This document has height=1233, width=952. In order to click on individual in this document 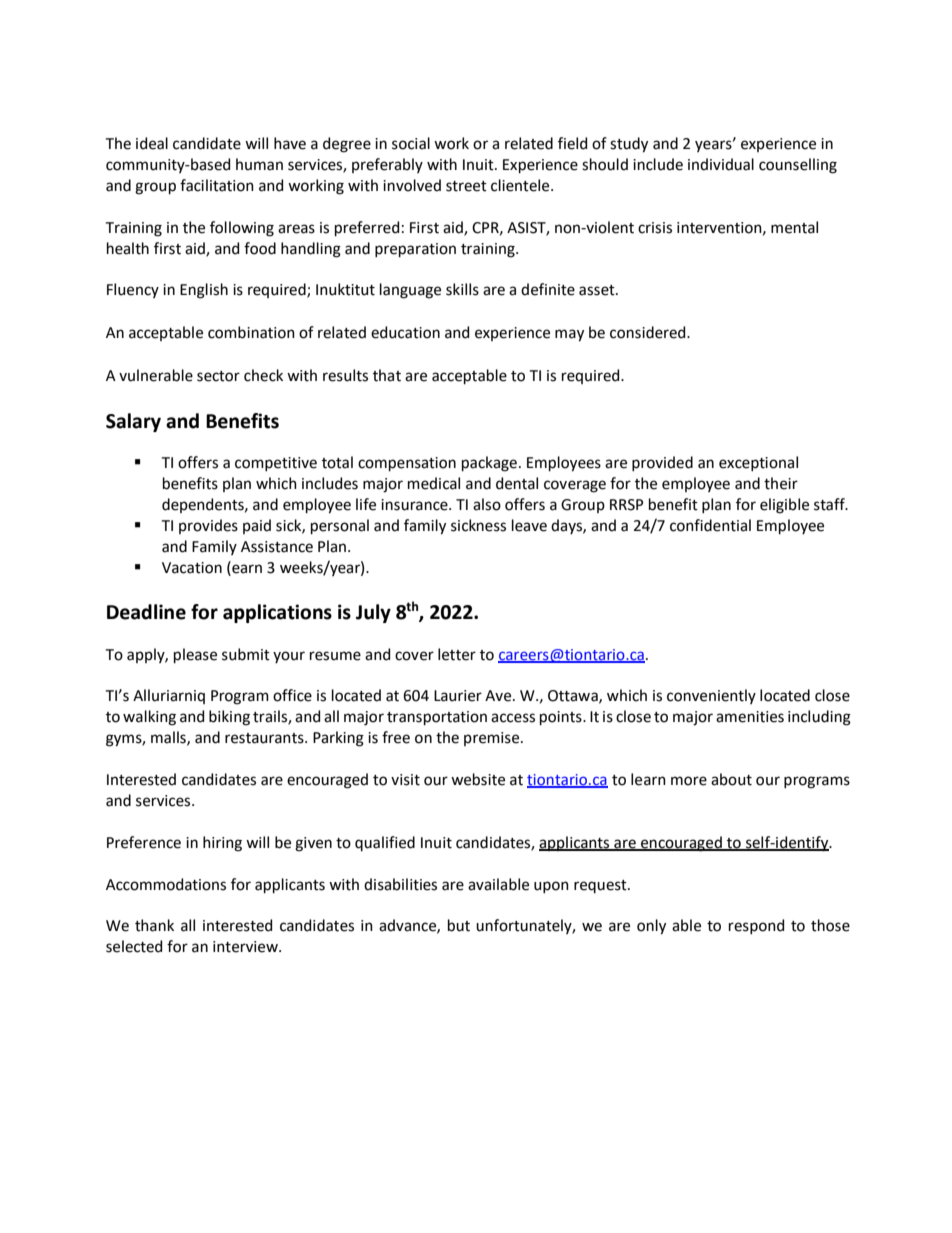, I will do `click(721, 164)`.
